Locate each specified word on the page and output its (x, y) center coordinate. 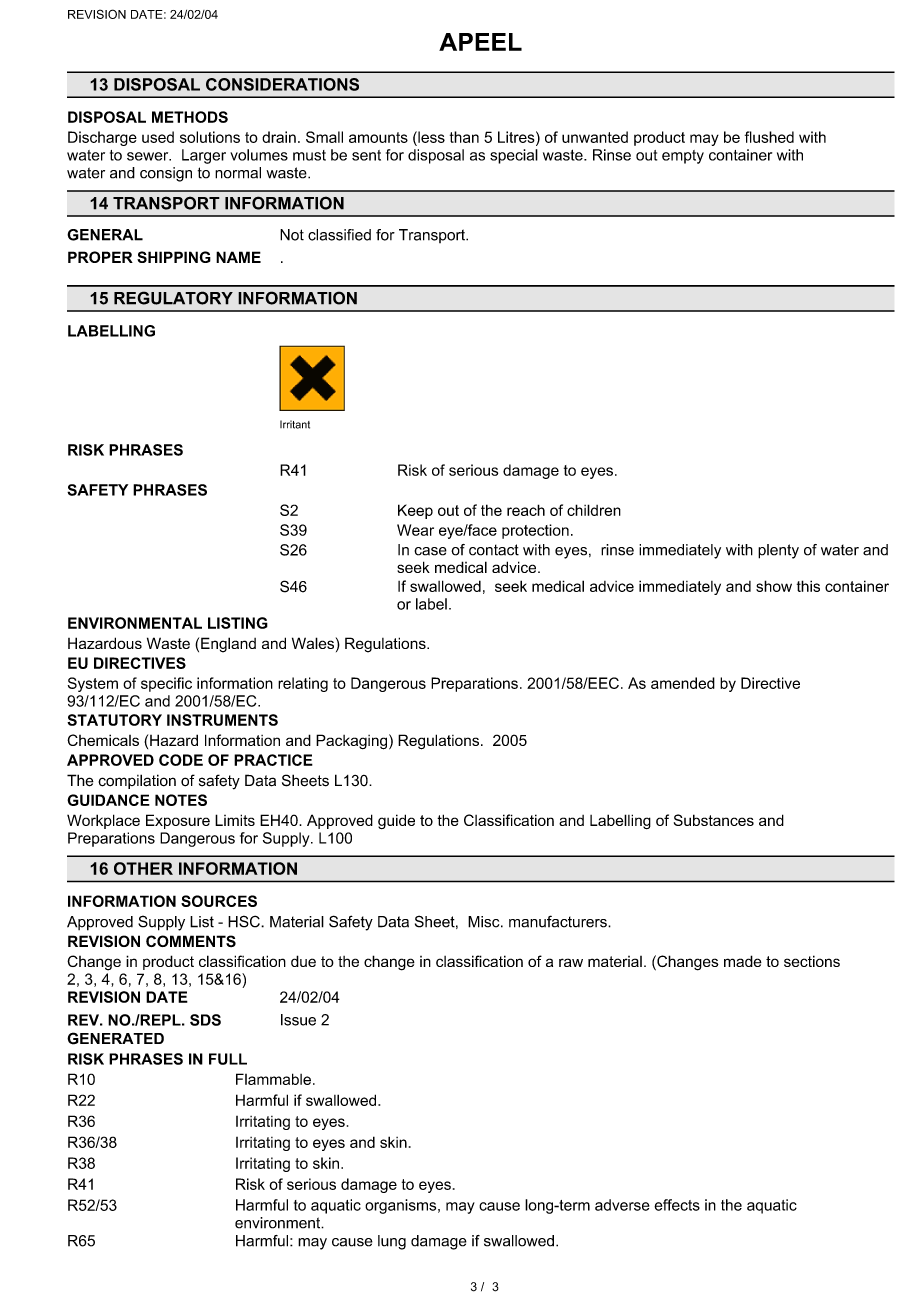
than (464, 137)
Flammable (273, 1079)
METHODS (190, 117)
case (430, 551)
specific (166, 684)
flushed (769, 137)
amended (683, 683)
